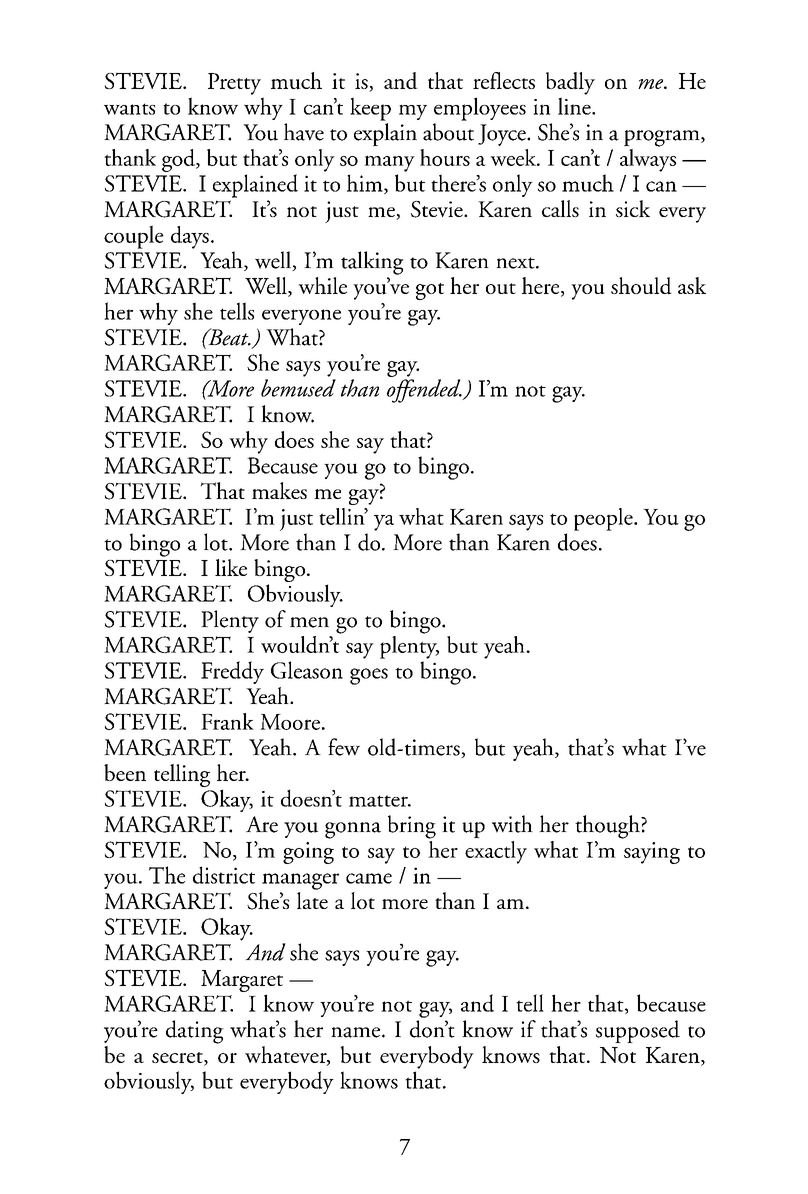  Describe the element at coordinates (231, 567) in the image. I see `like` at that location.
